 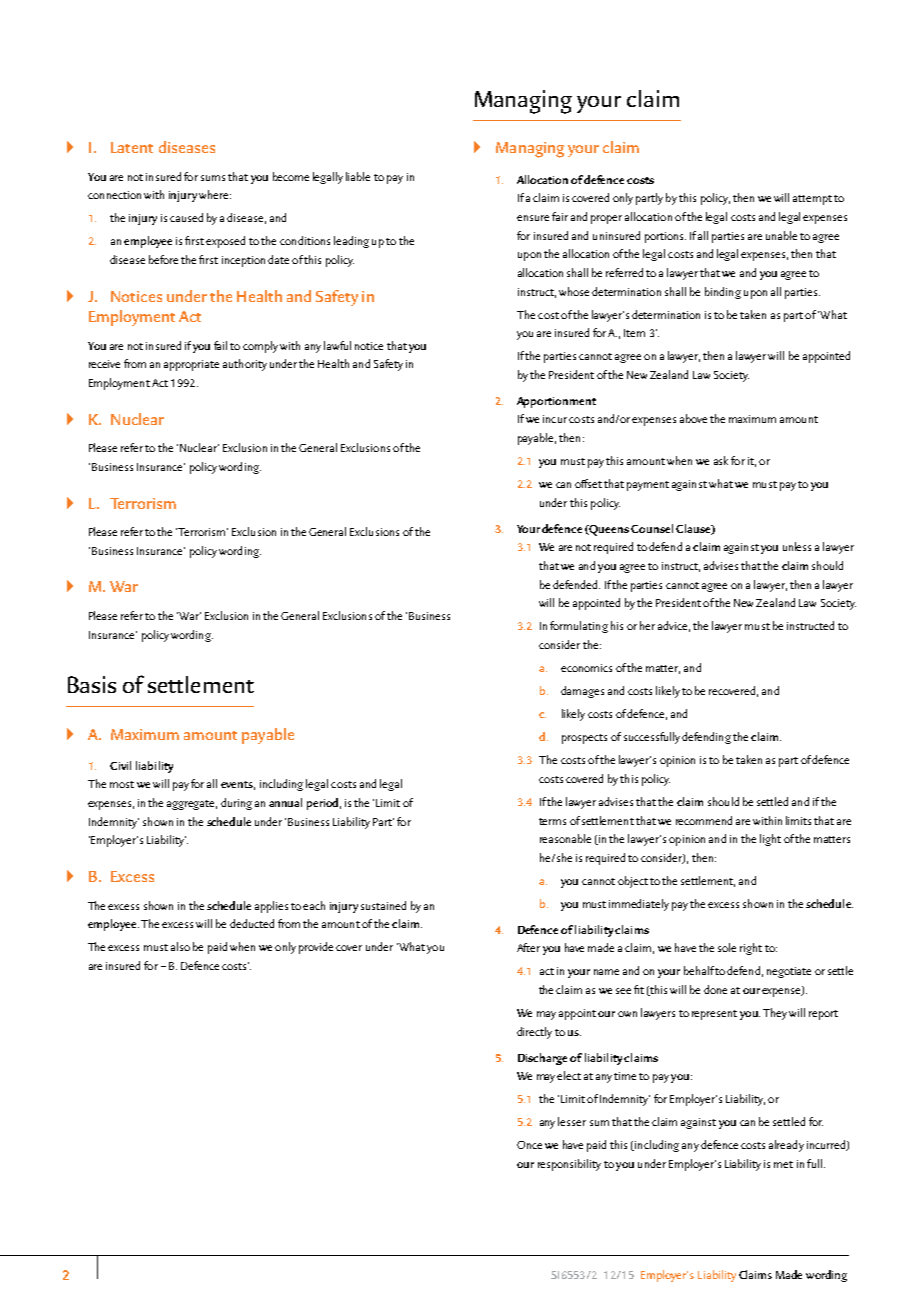 What do you see at coordinates (586, 668) in the screenshot?
I see `economics` at bounding box center [586, 668].
